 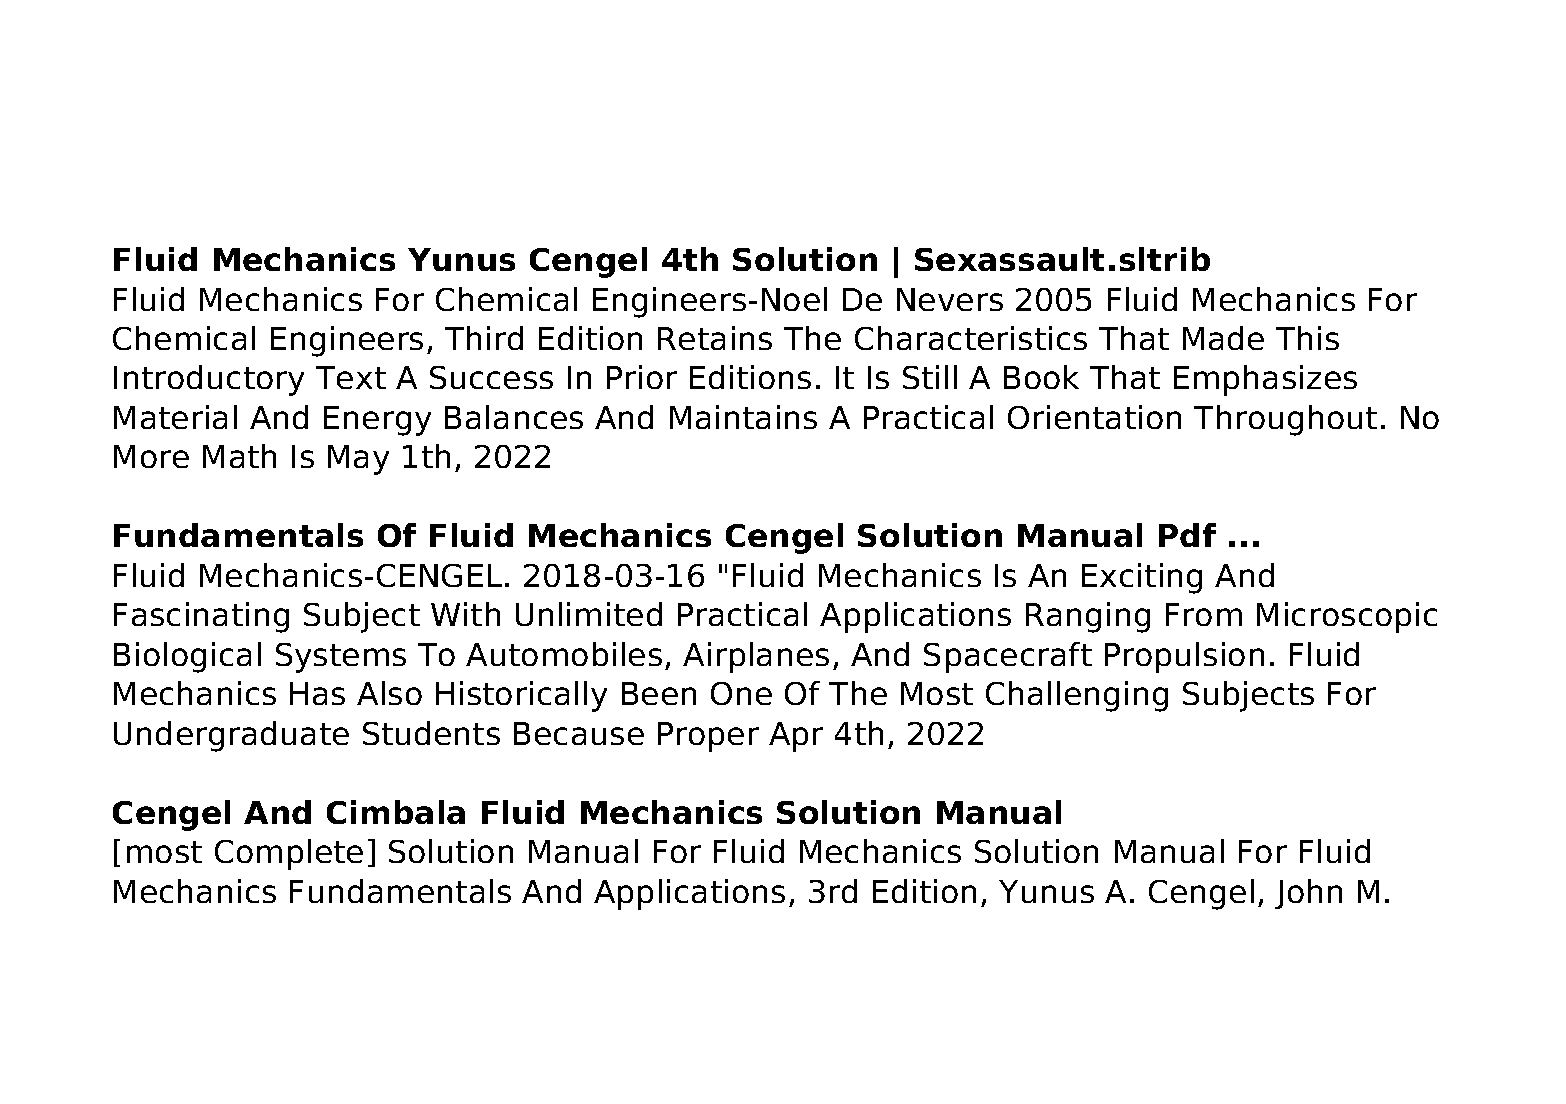 I want to click on Maintains, so click(x=743, y=417).
